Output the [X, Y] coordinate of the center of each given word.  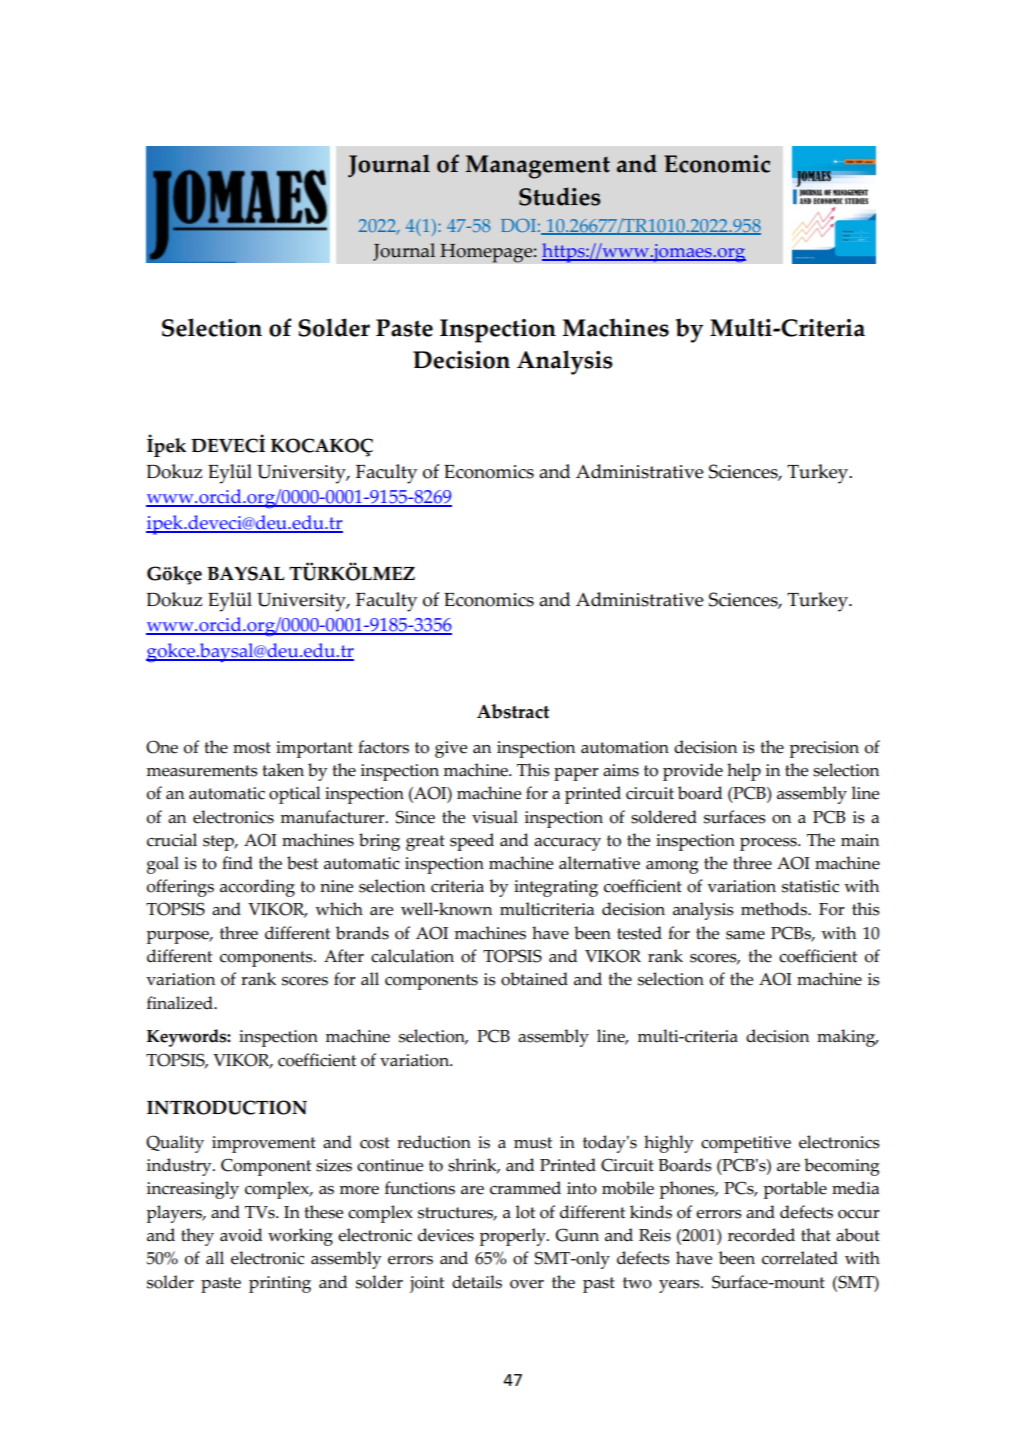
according [257, 888]
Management [538, 167]
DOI [518, 225]
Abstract [513, 711]
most [252, 748]
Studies [560, 196]
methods [775, 909]
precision [824, 749]
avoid [241, 1235]
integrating [556, 888]
